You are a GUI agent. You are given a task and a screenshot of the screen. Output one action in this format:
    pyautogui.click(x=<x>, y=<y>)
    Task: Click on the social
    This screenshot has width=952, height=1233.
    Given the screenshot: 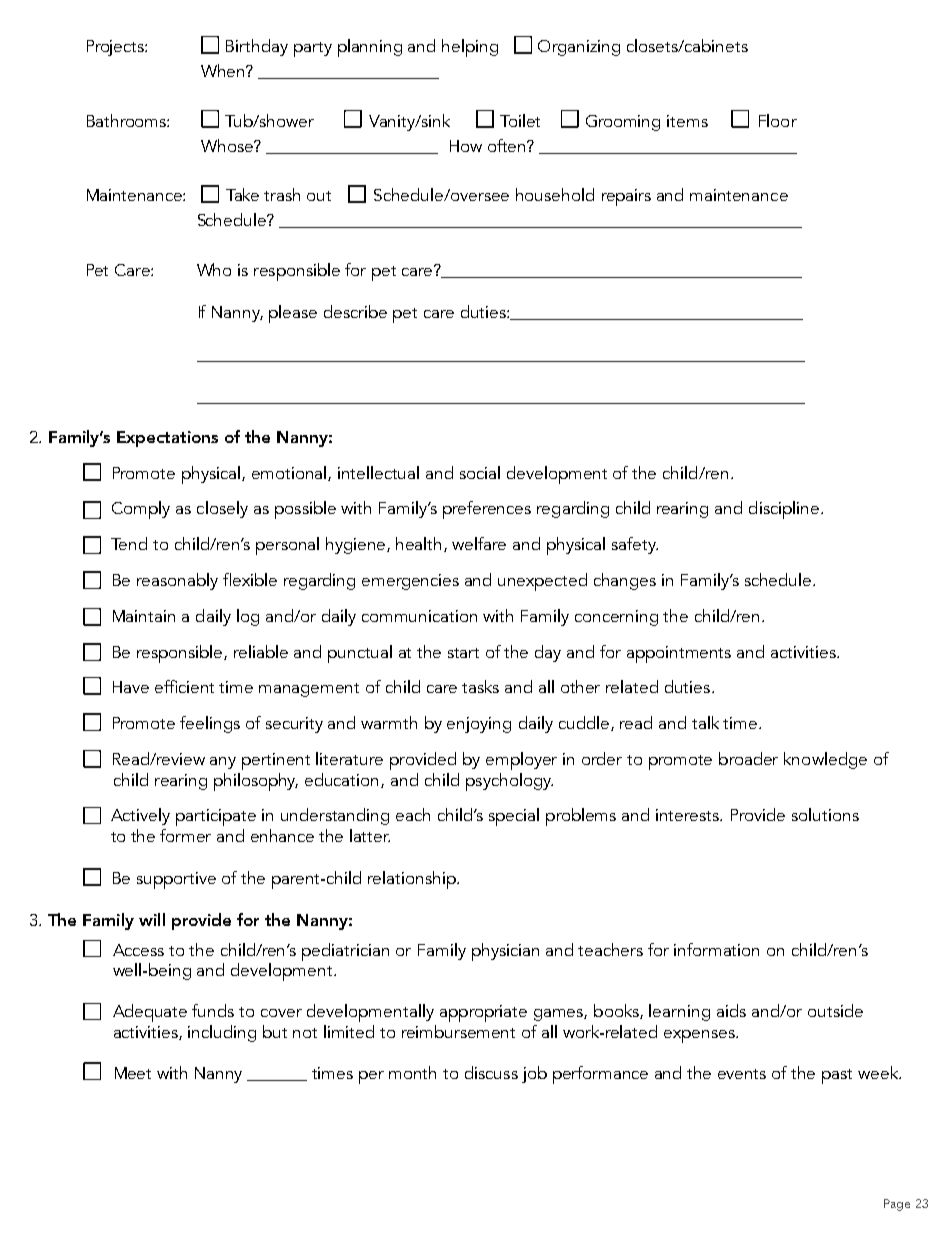 What is the action you would take?
    pyautogui.click(x=480, y=472)
